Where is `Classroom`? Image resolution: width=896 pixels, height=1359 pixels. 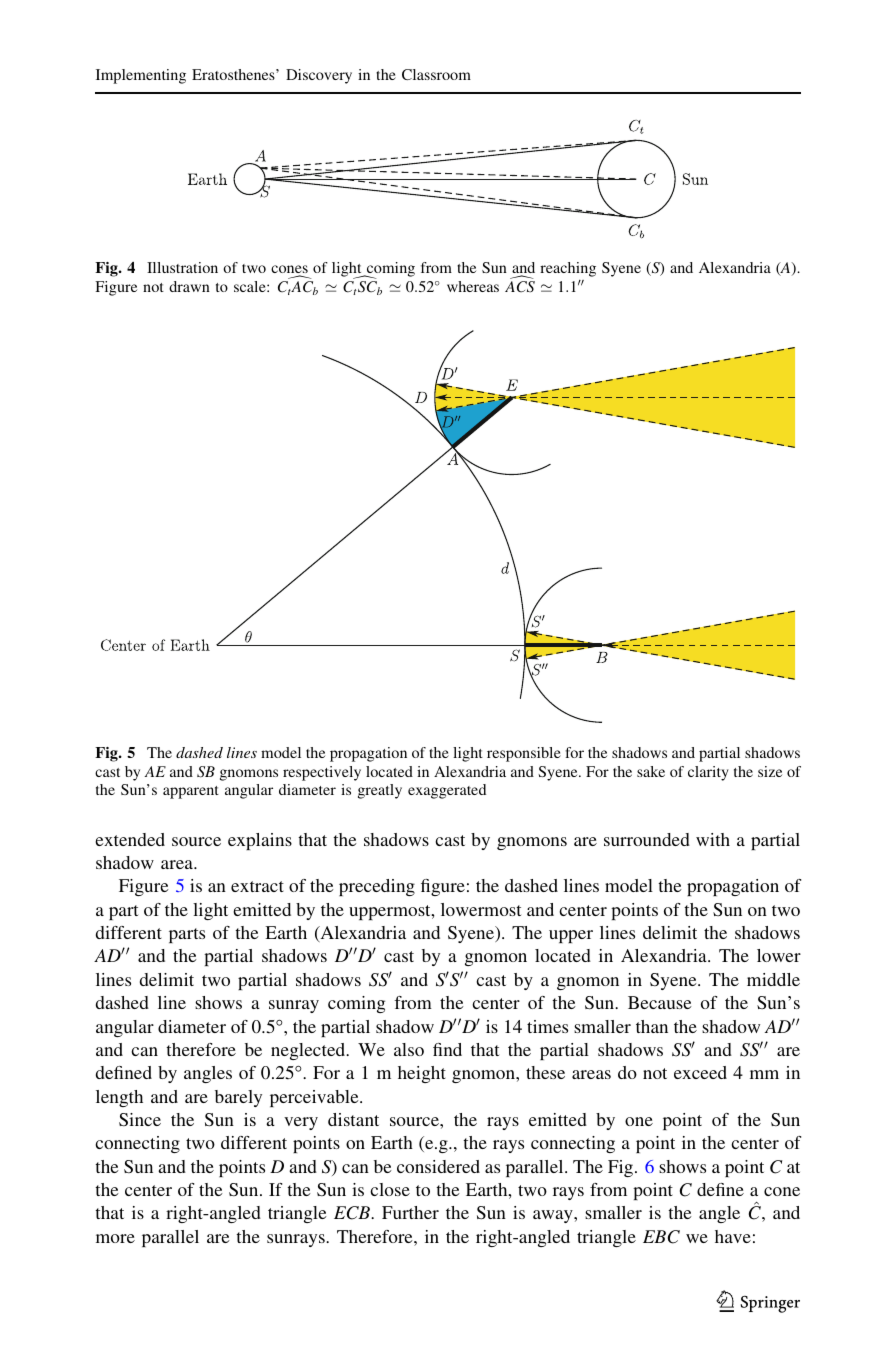
Classroom is located at coordinates (436, 74).
